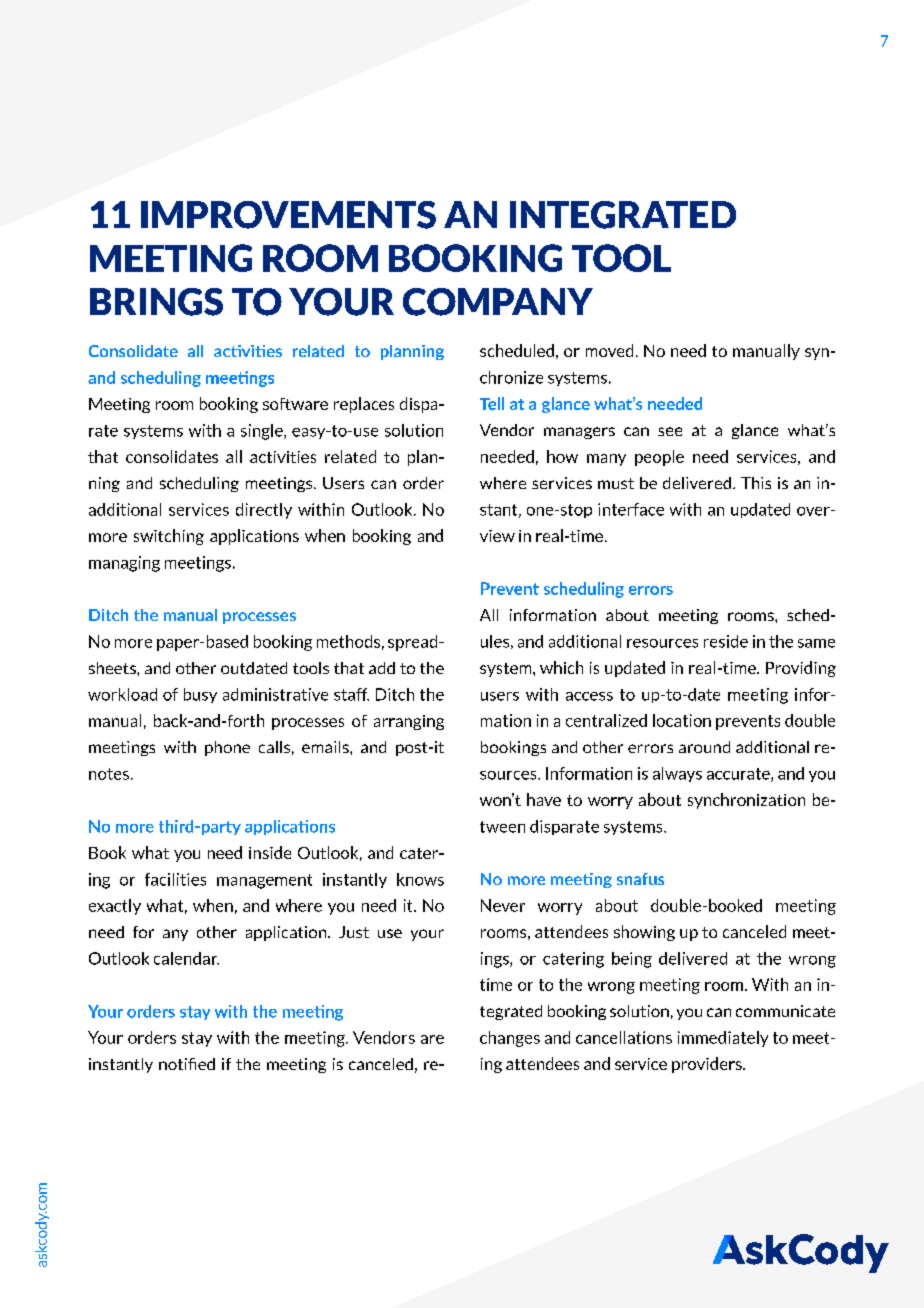 The image size is (924, 1308). What do you see at coordinates (544, 799) in the screenshot?
I see `have` at bounding box center [544, 799].
